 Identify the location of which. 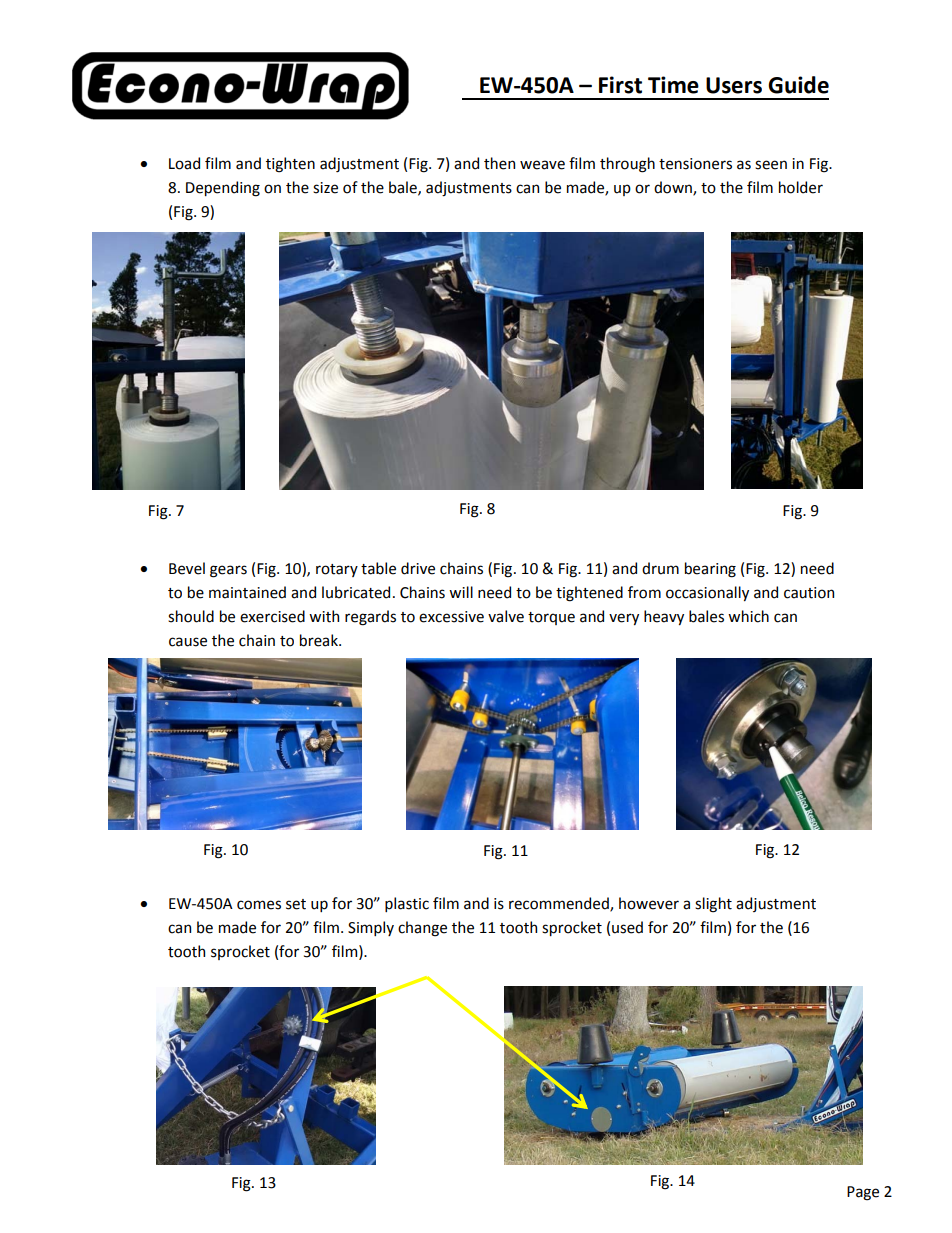
(748, 616).
